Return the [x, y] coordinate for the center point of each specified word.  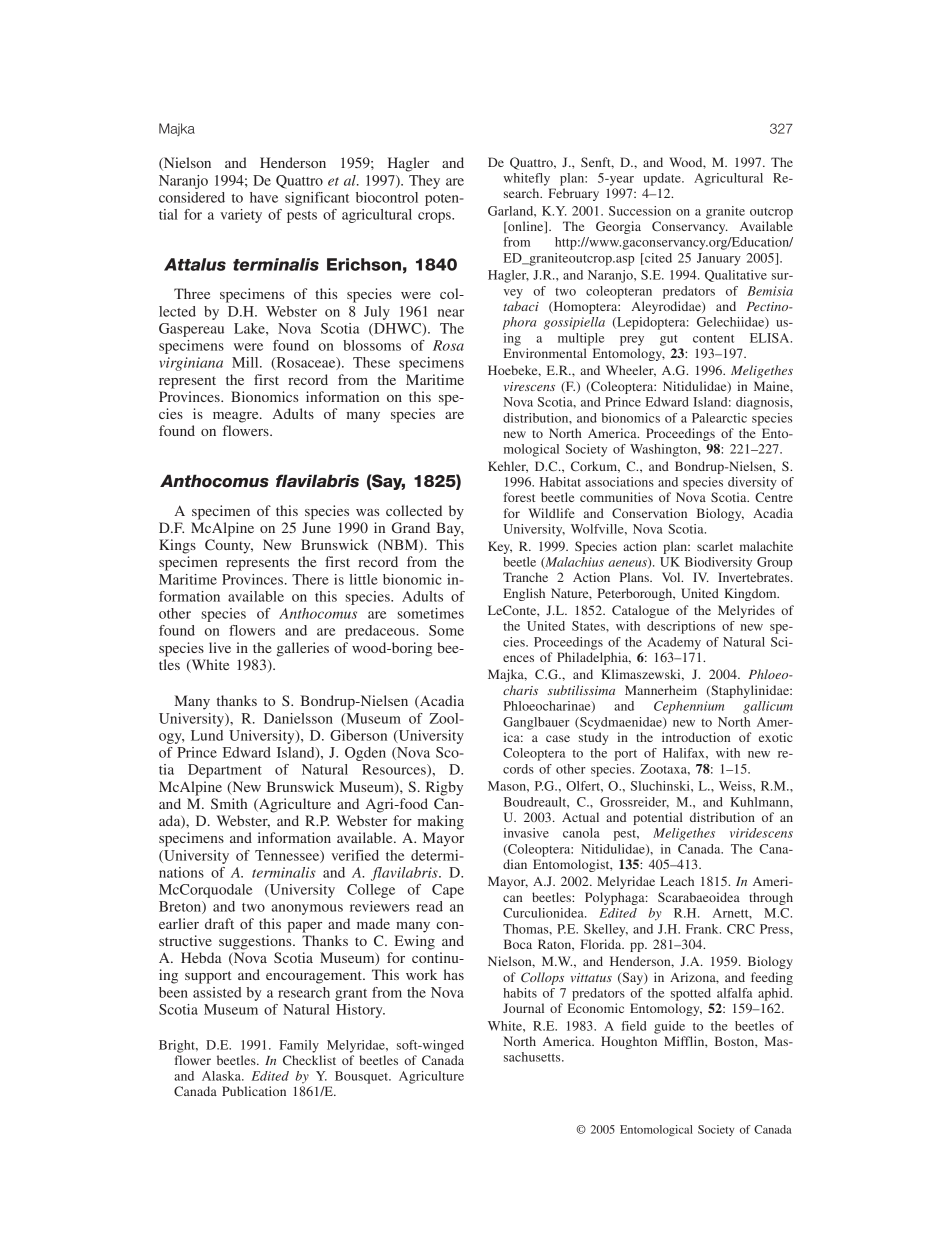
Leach [677, 881]
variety [241, 216]
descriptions [681, 627]
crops [435, 217]
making [441, 822]
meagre [237, 417]
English [524, 594]
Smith [229, 803]
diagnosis [763, 403]
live [220, 647]
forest [520, 497]
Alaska [222, 1076]
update [663, 179]
